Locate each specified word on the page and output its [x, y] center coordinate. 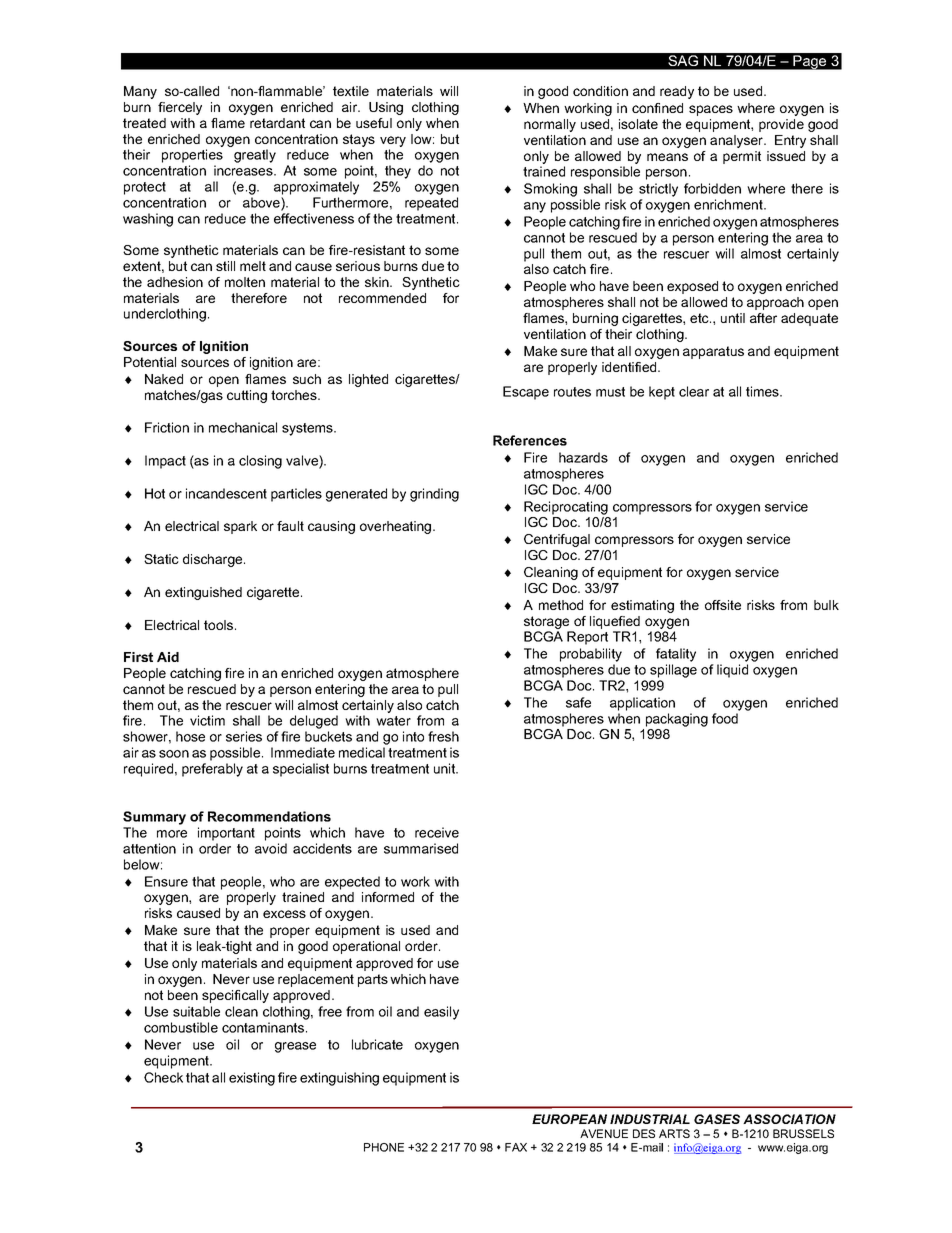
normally [550, 125]
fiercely [180, 108]
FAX [516, 1147]
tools [220, 625]
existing [252, 1079]
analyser [738, 141]
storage [546, 622]
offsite [723, 605]
